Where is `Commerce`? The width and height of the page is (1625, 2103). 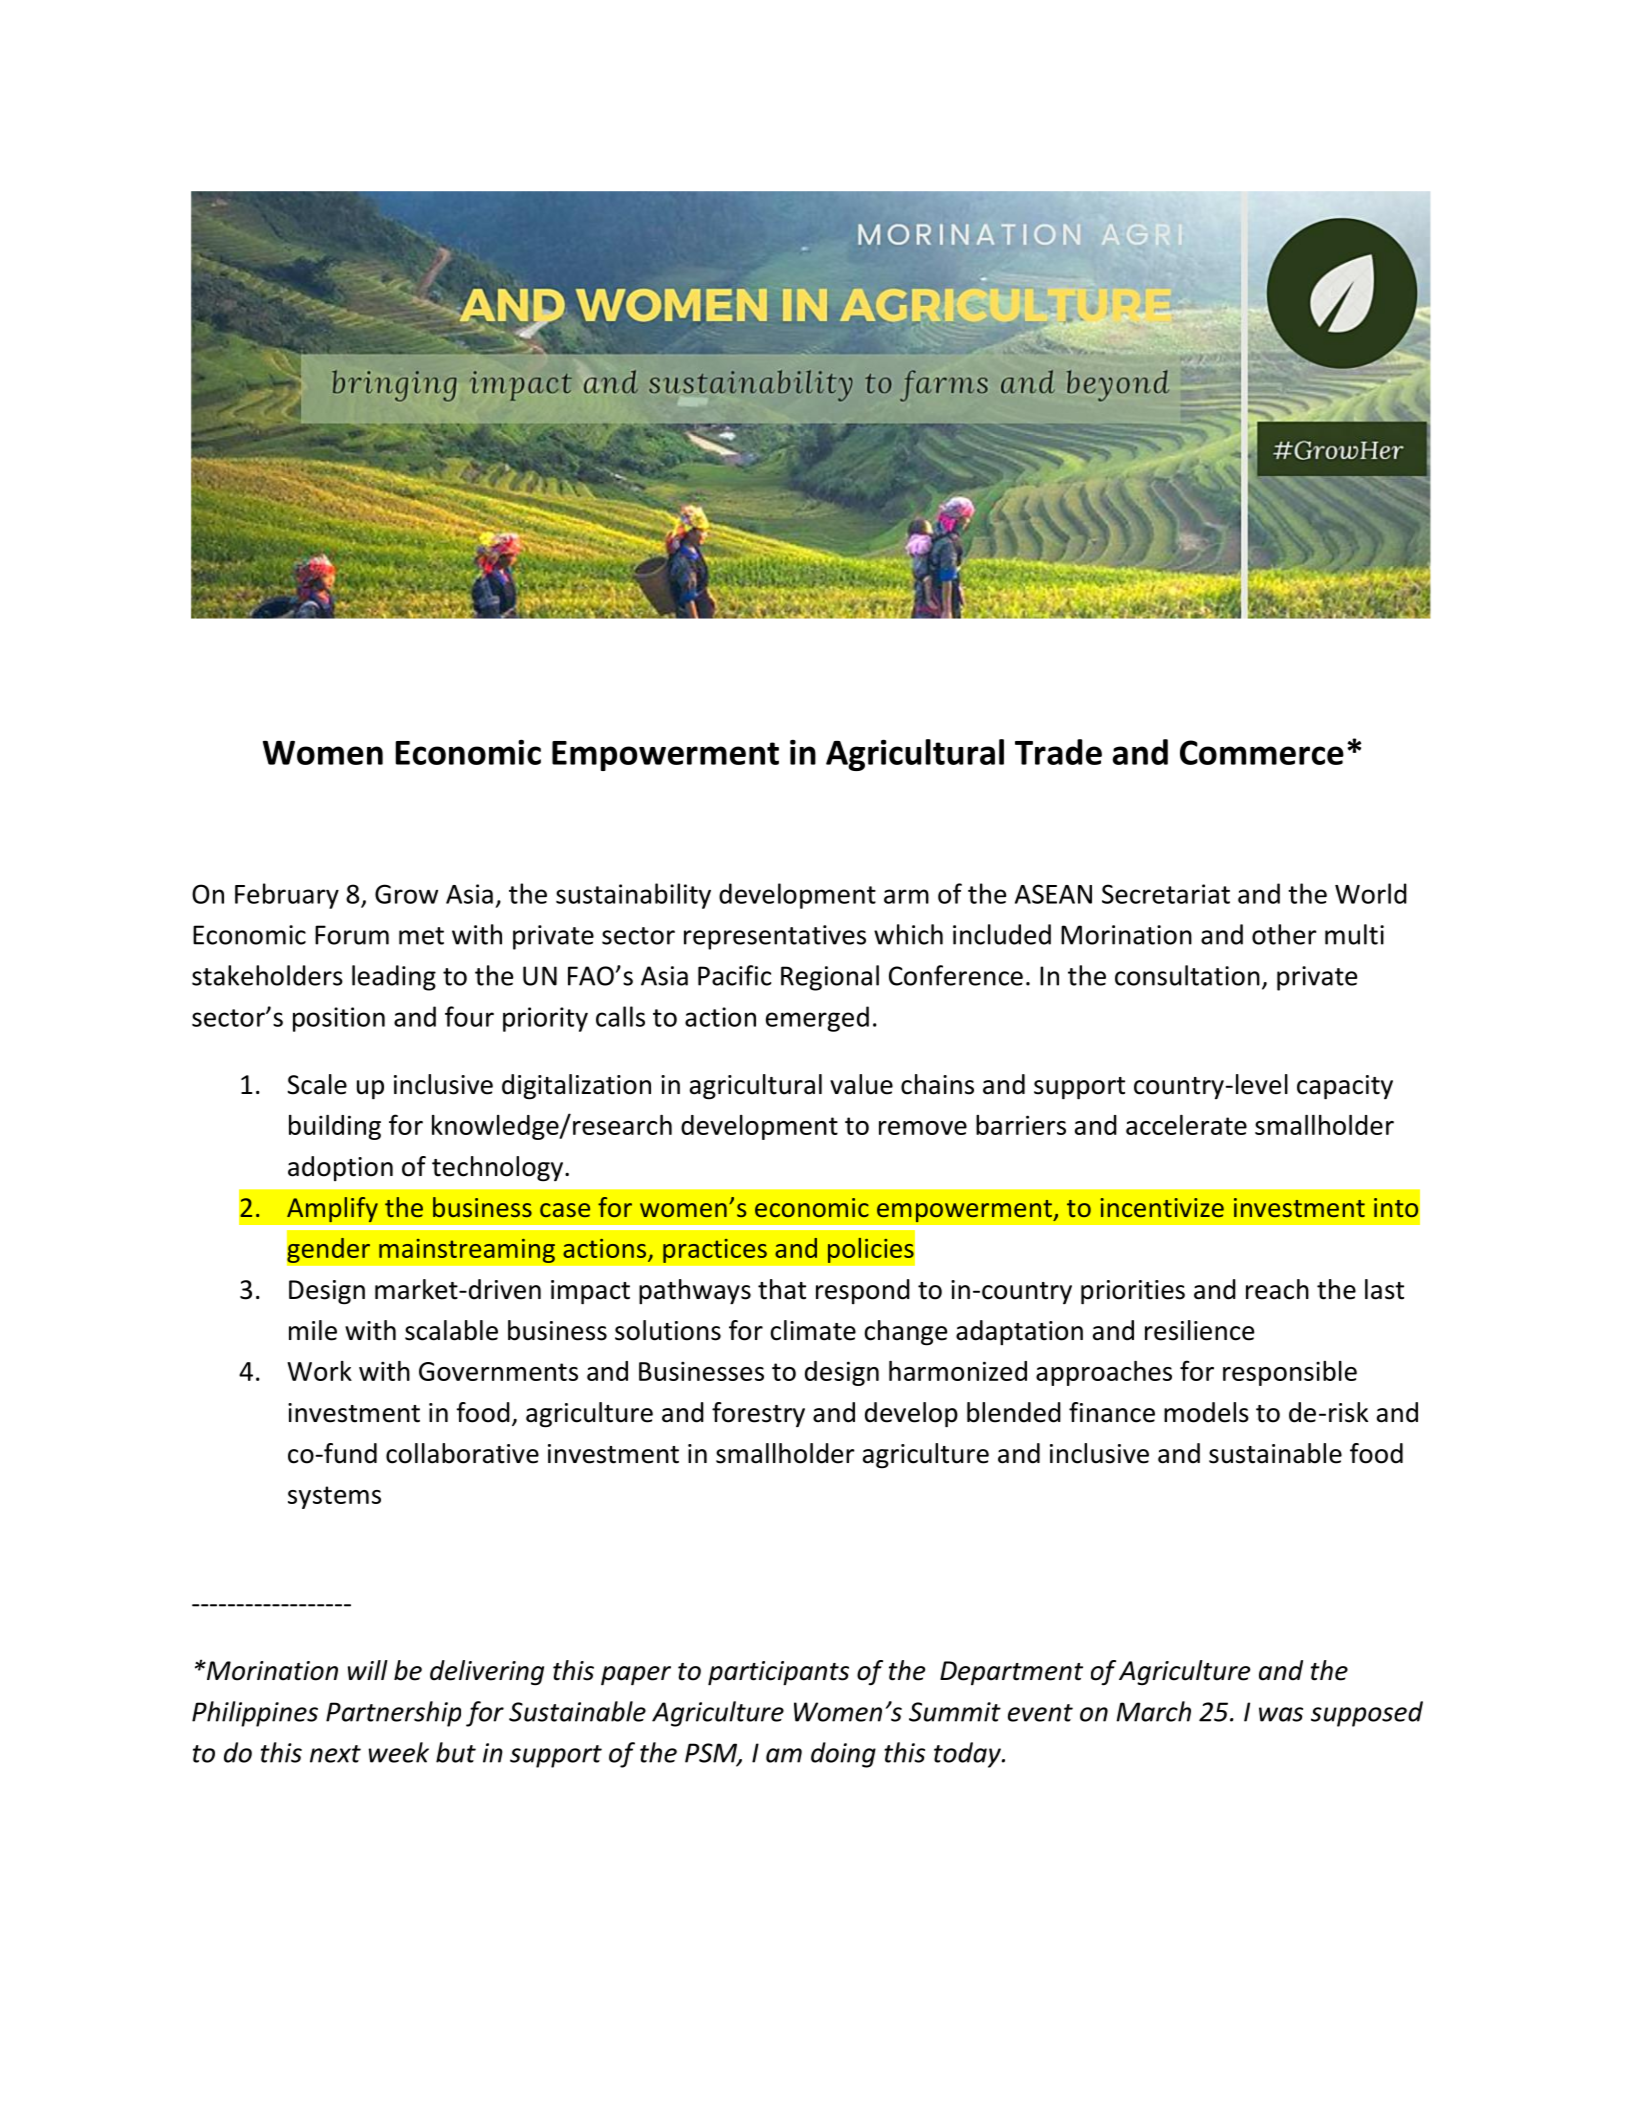
Commerce is located at coordinates (1262, 752).
